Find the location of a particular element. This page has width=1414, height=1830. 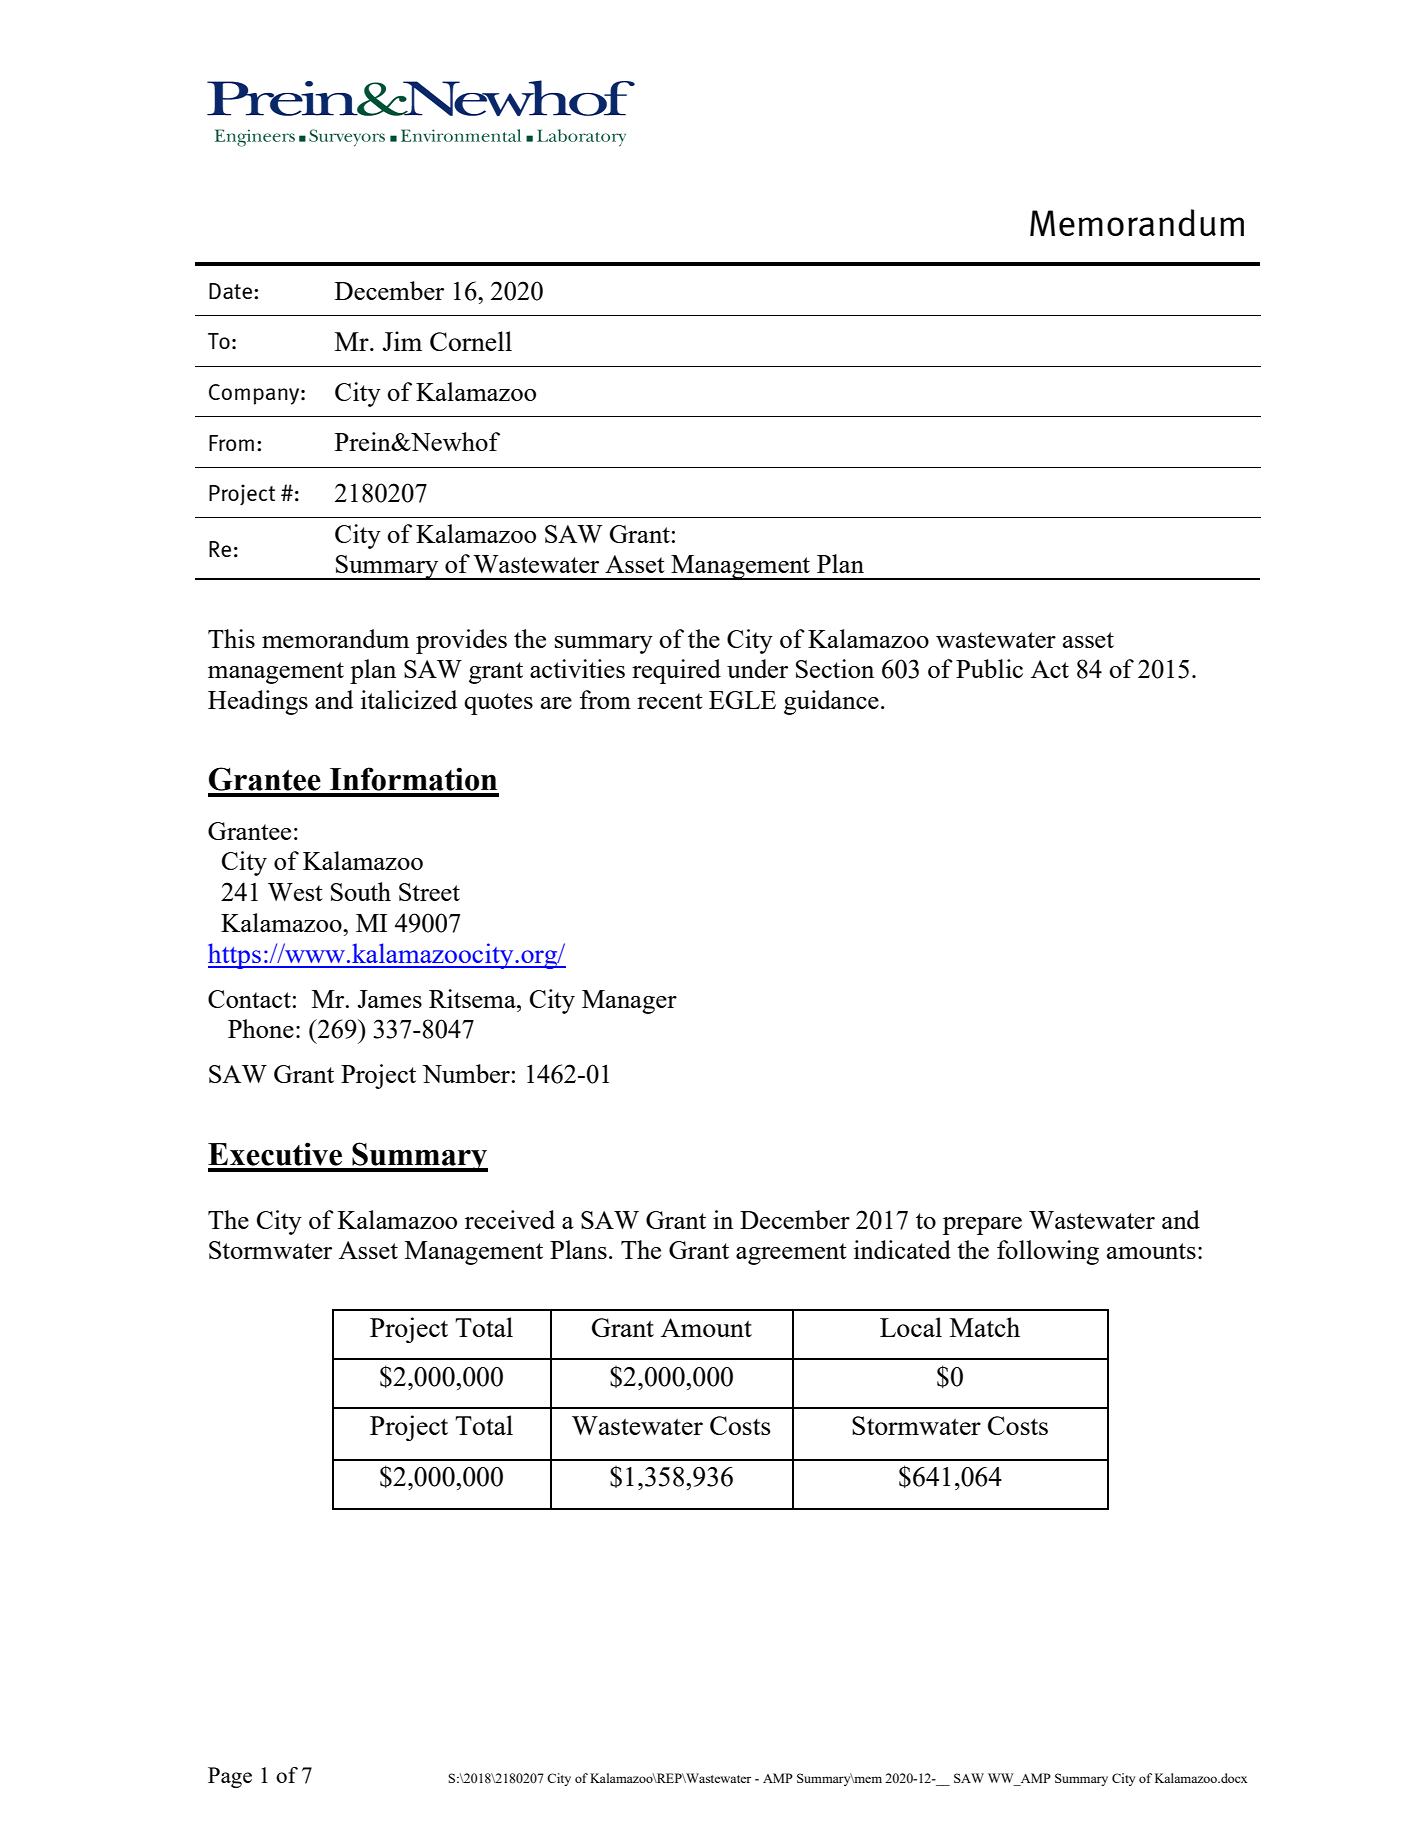

This is located at coordinates (231, 638).
